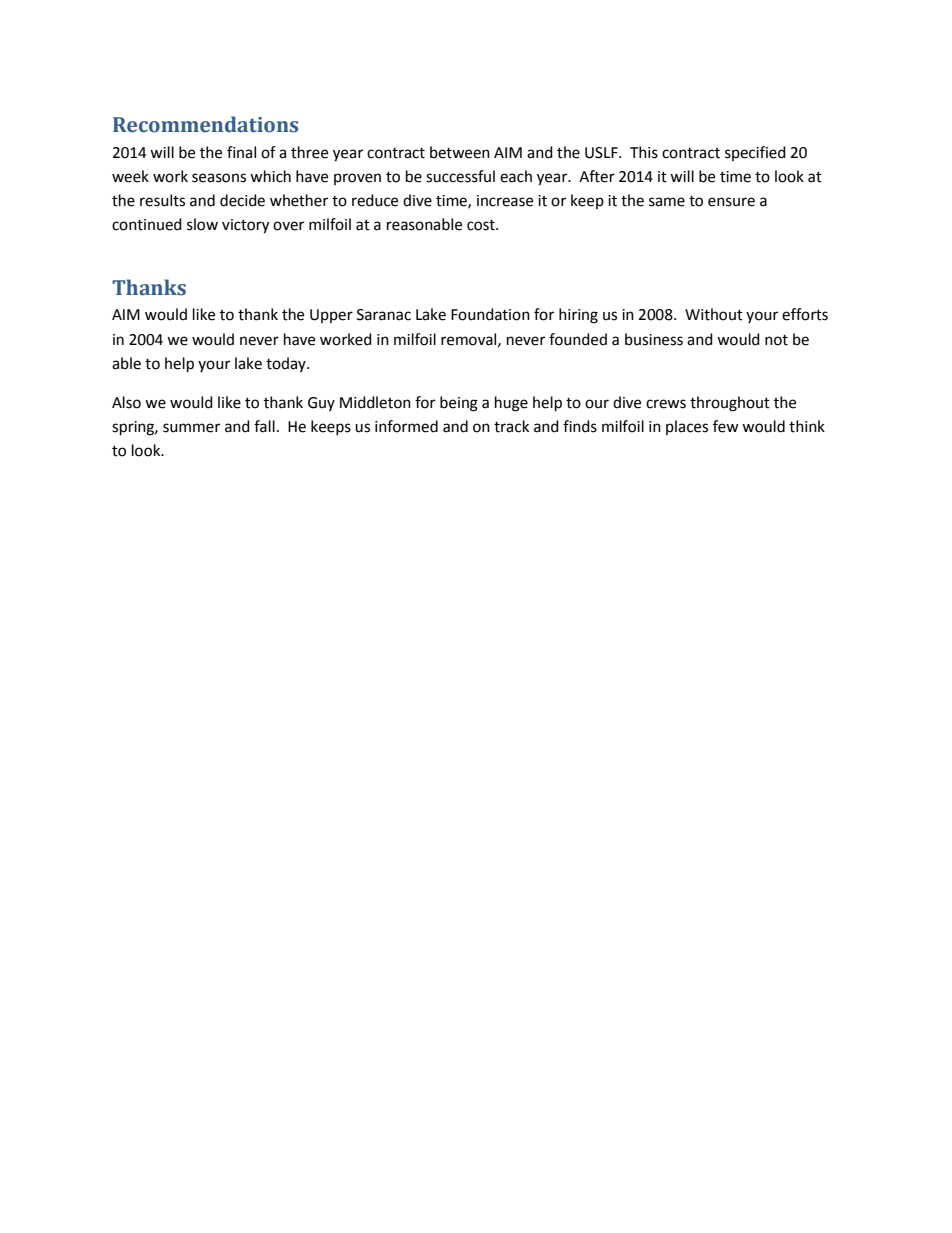 This screenshot has height=1233, width=952. I want to click on ensure, so click(731, 202).
